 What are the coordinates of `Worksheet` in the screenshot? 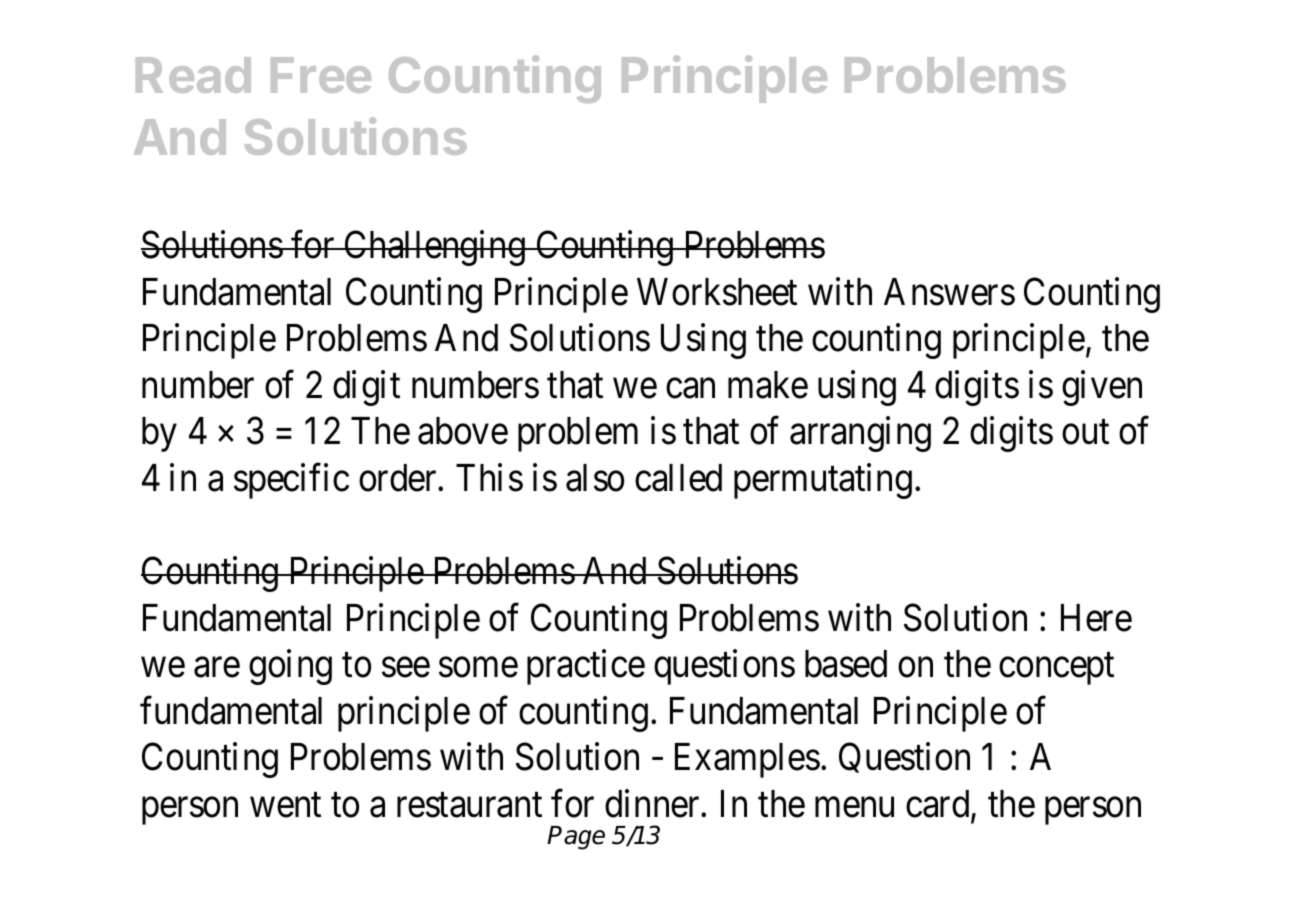 It's located at (717, 292).
